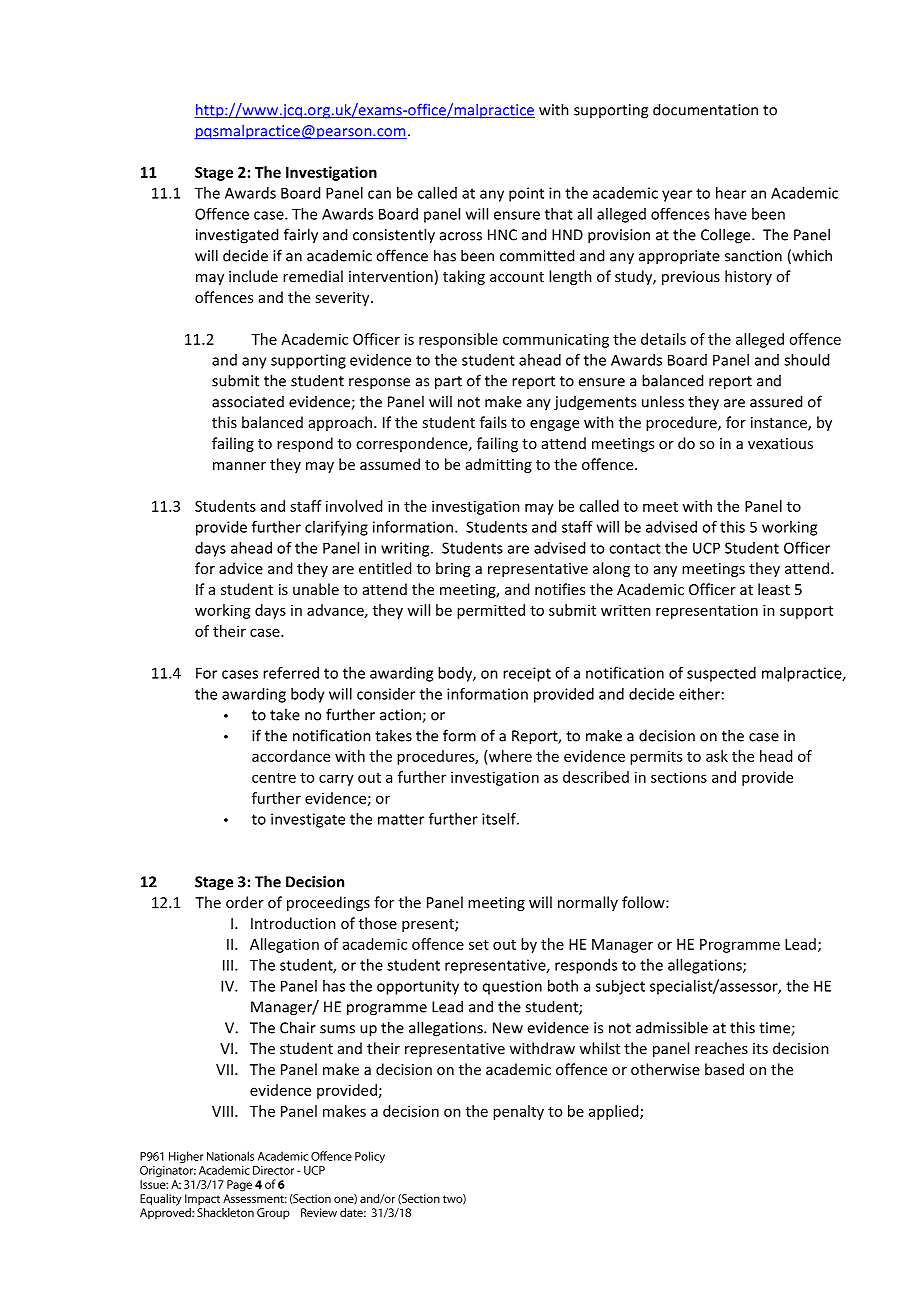 This document has width=924, height=1308. I want to click on based, so click(724, 1069).
